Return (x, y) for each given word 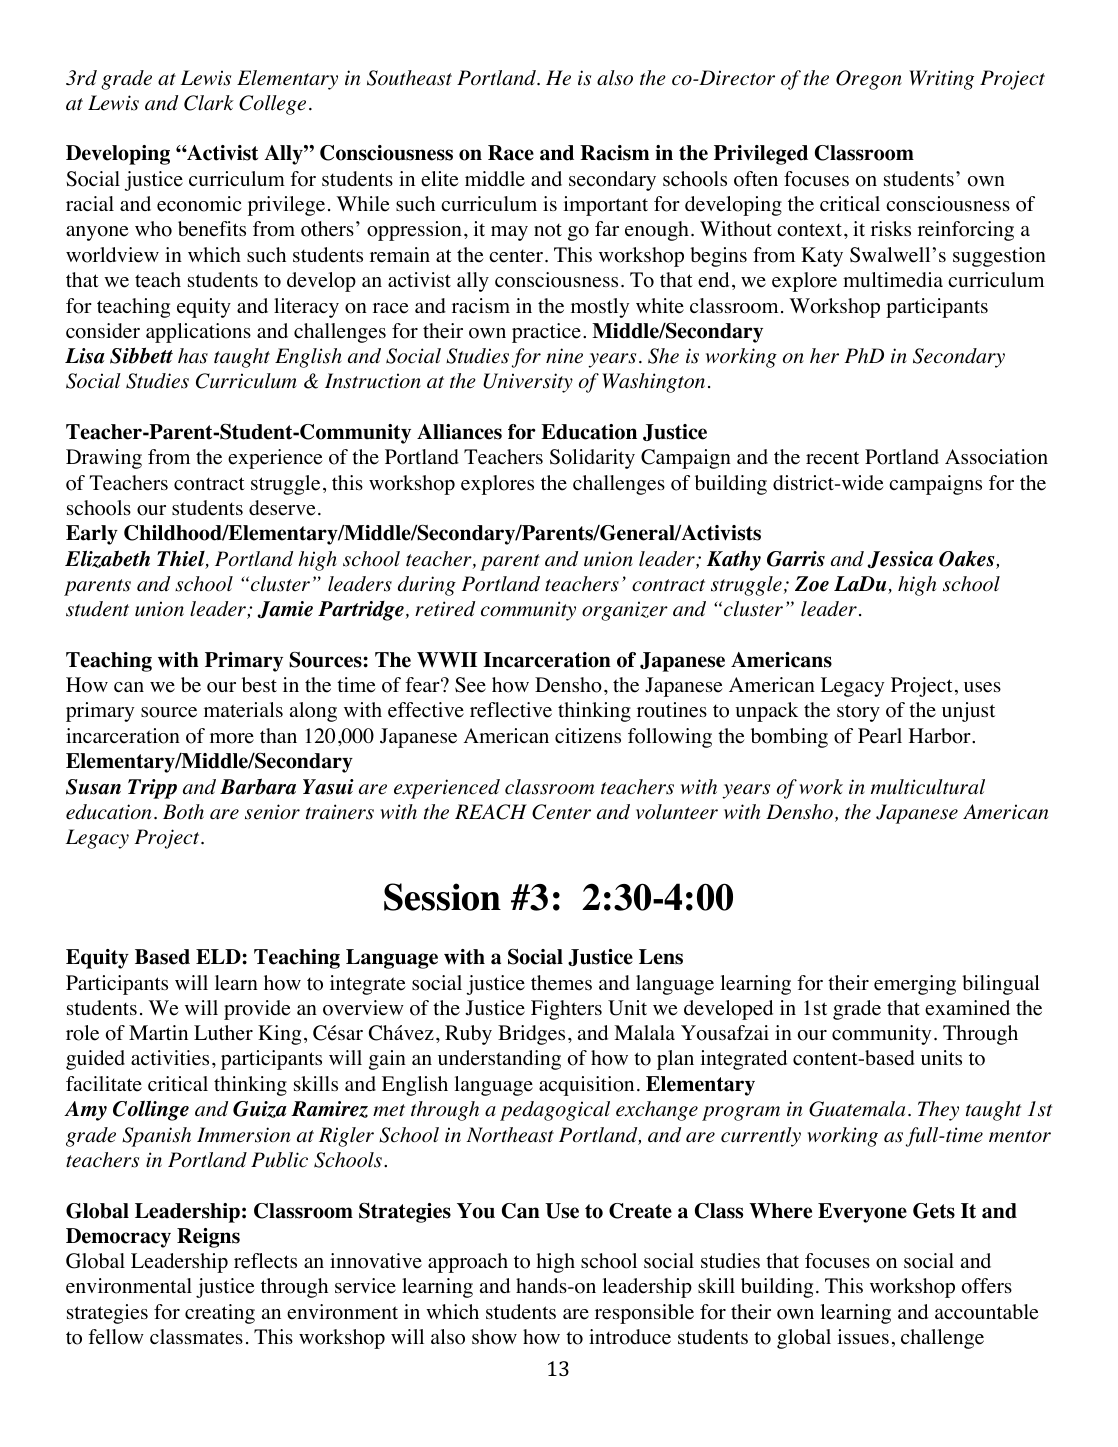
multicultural (928, 787)
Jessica (900, 559)
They (938, 1111)
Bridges (531, 1035)
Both (183, 812)
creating (220, 1314)
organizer (625, 611)
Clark (209, 103)
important (605, 206)
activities (170, 1058)
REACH (491, 812)
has (193, 356)
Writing (941, 80)
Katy (822, 257)
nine (564, 356)
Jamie (285, 609)
